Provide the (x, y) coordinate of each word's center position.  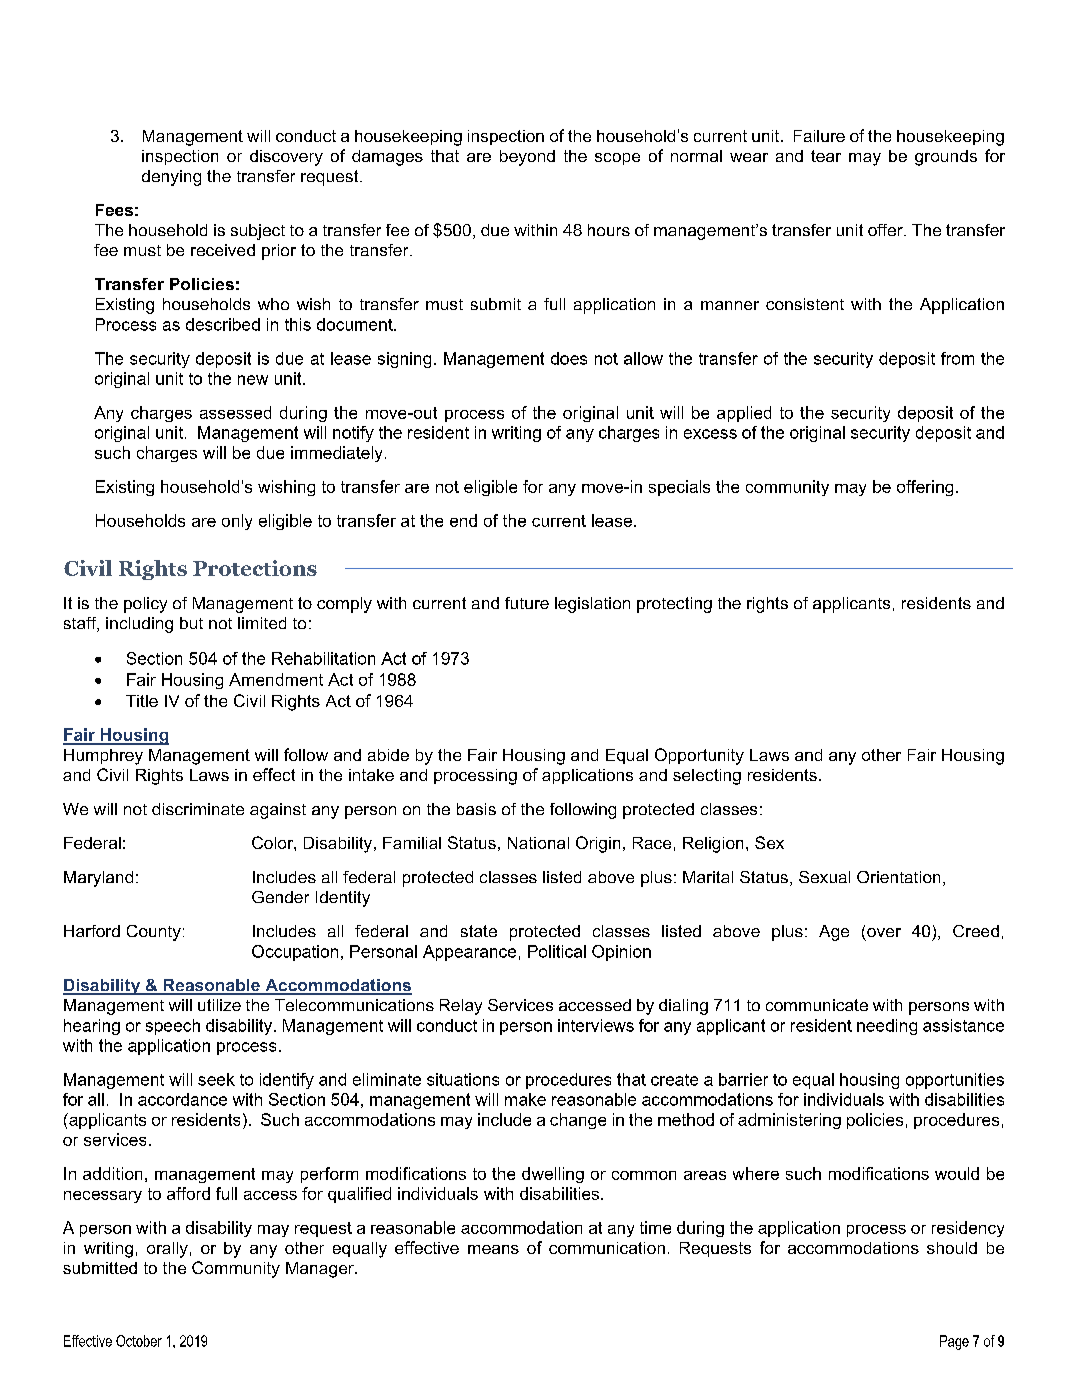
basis (476, 809)
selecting (707, 777)
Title (142, 701)
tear (826, 156)
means (493, 1249)
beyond (527, 158)
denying (171, 178)
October (139, 1341)
